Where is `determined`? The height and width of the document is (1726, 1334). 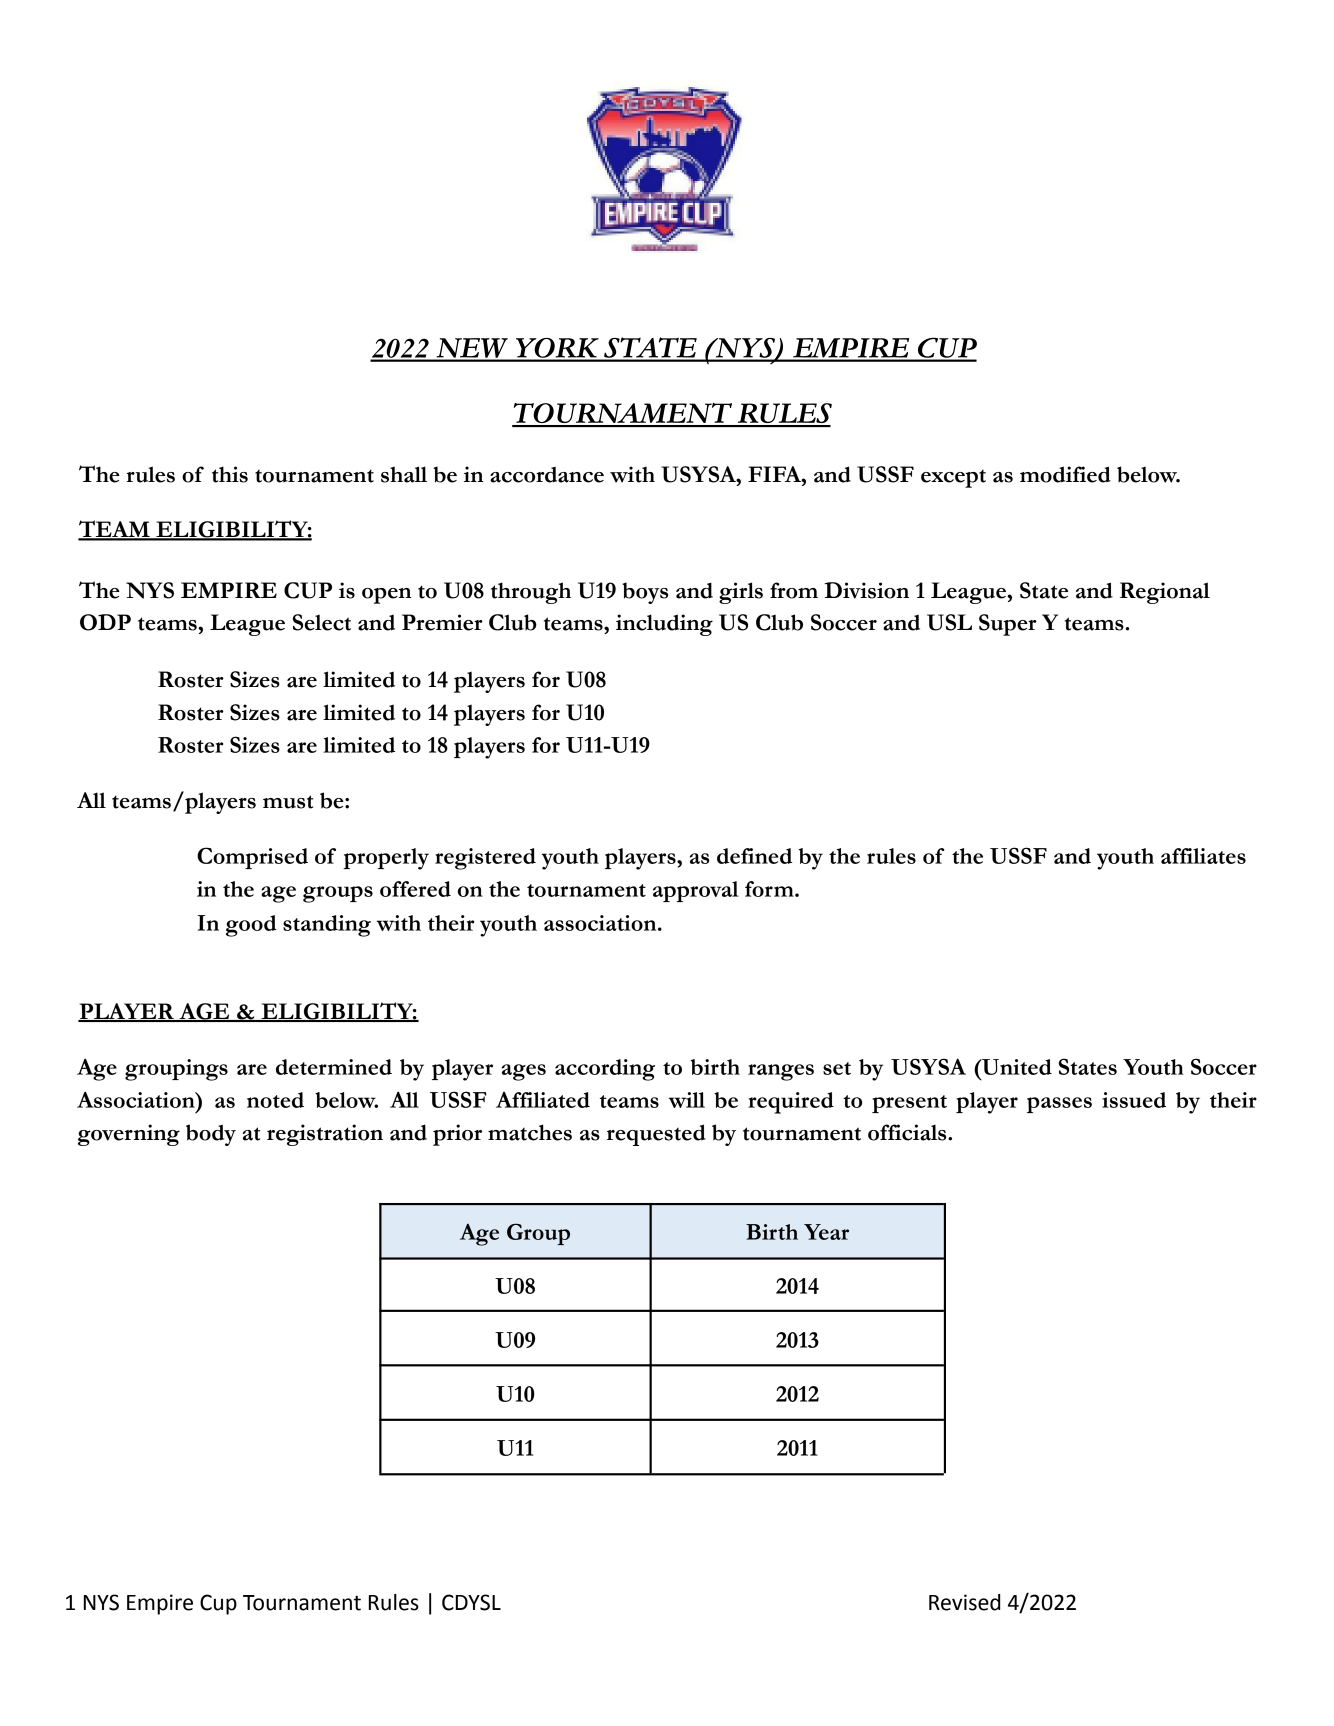 determined is located at coordinates (334, 1067).
